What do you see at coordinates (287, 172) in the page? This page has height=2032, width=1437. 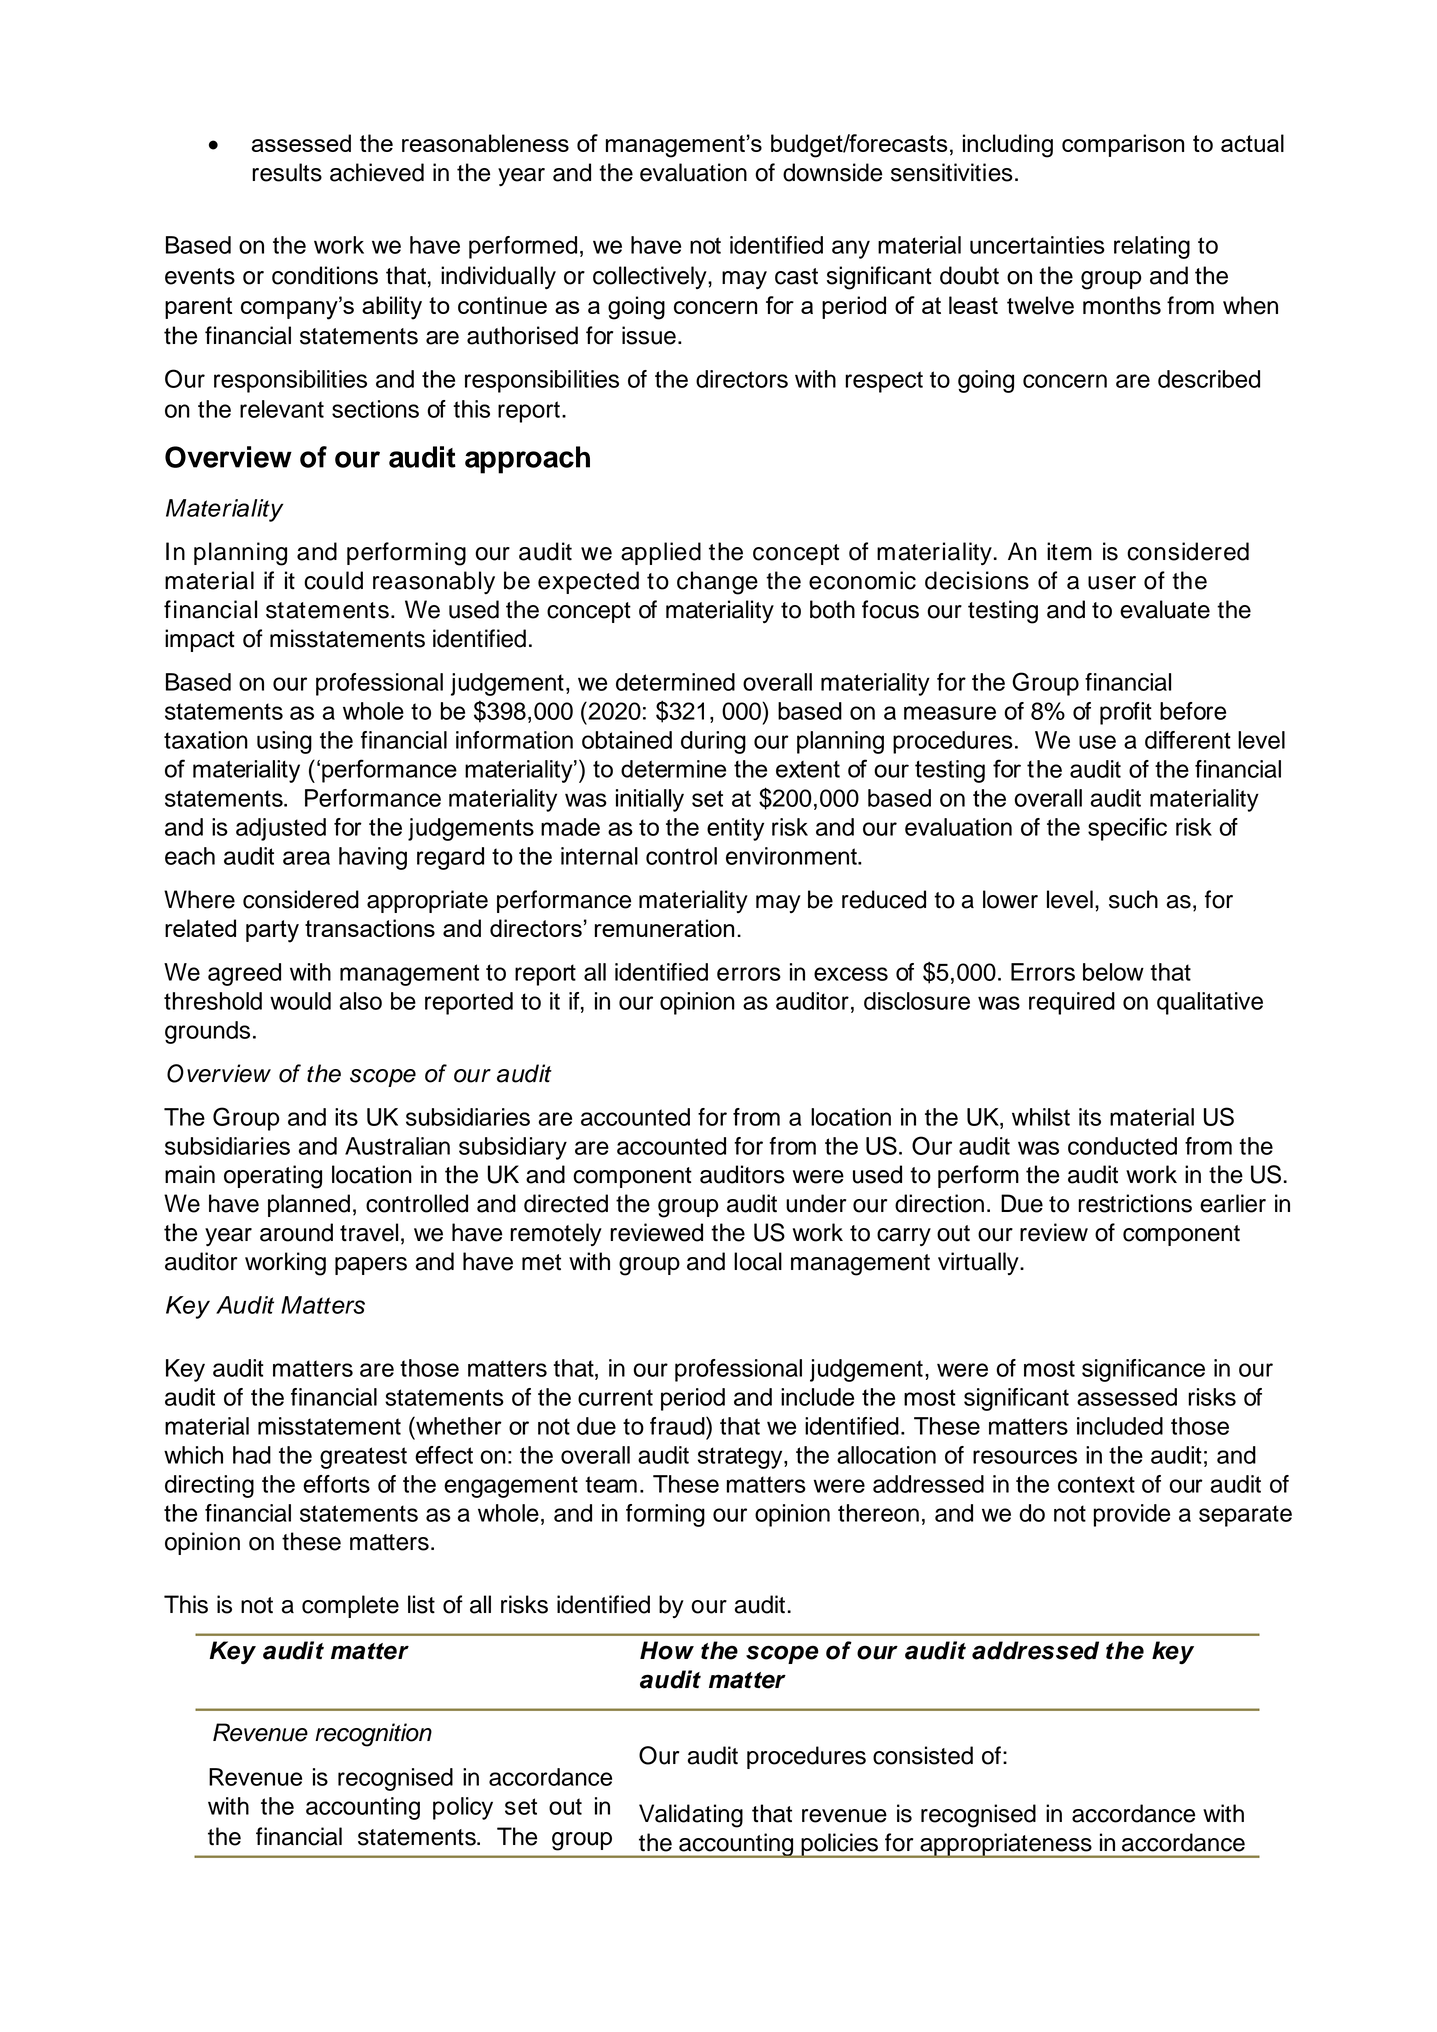 I see `results` at bounding box center [287, 172].
